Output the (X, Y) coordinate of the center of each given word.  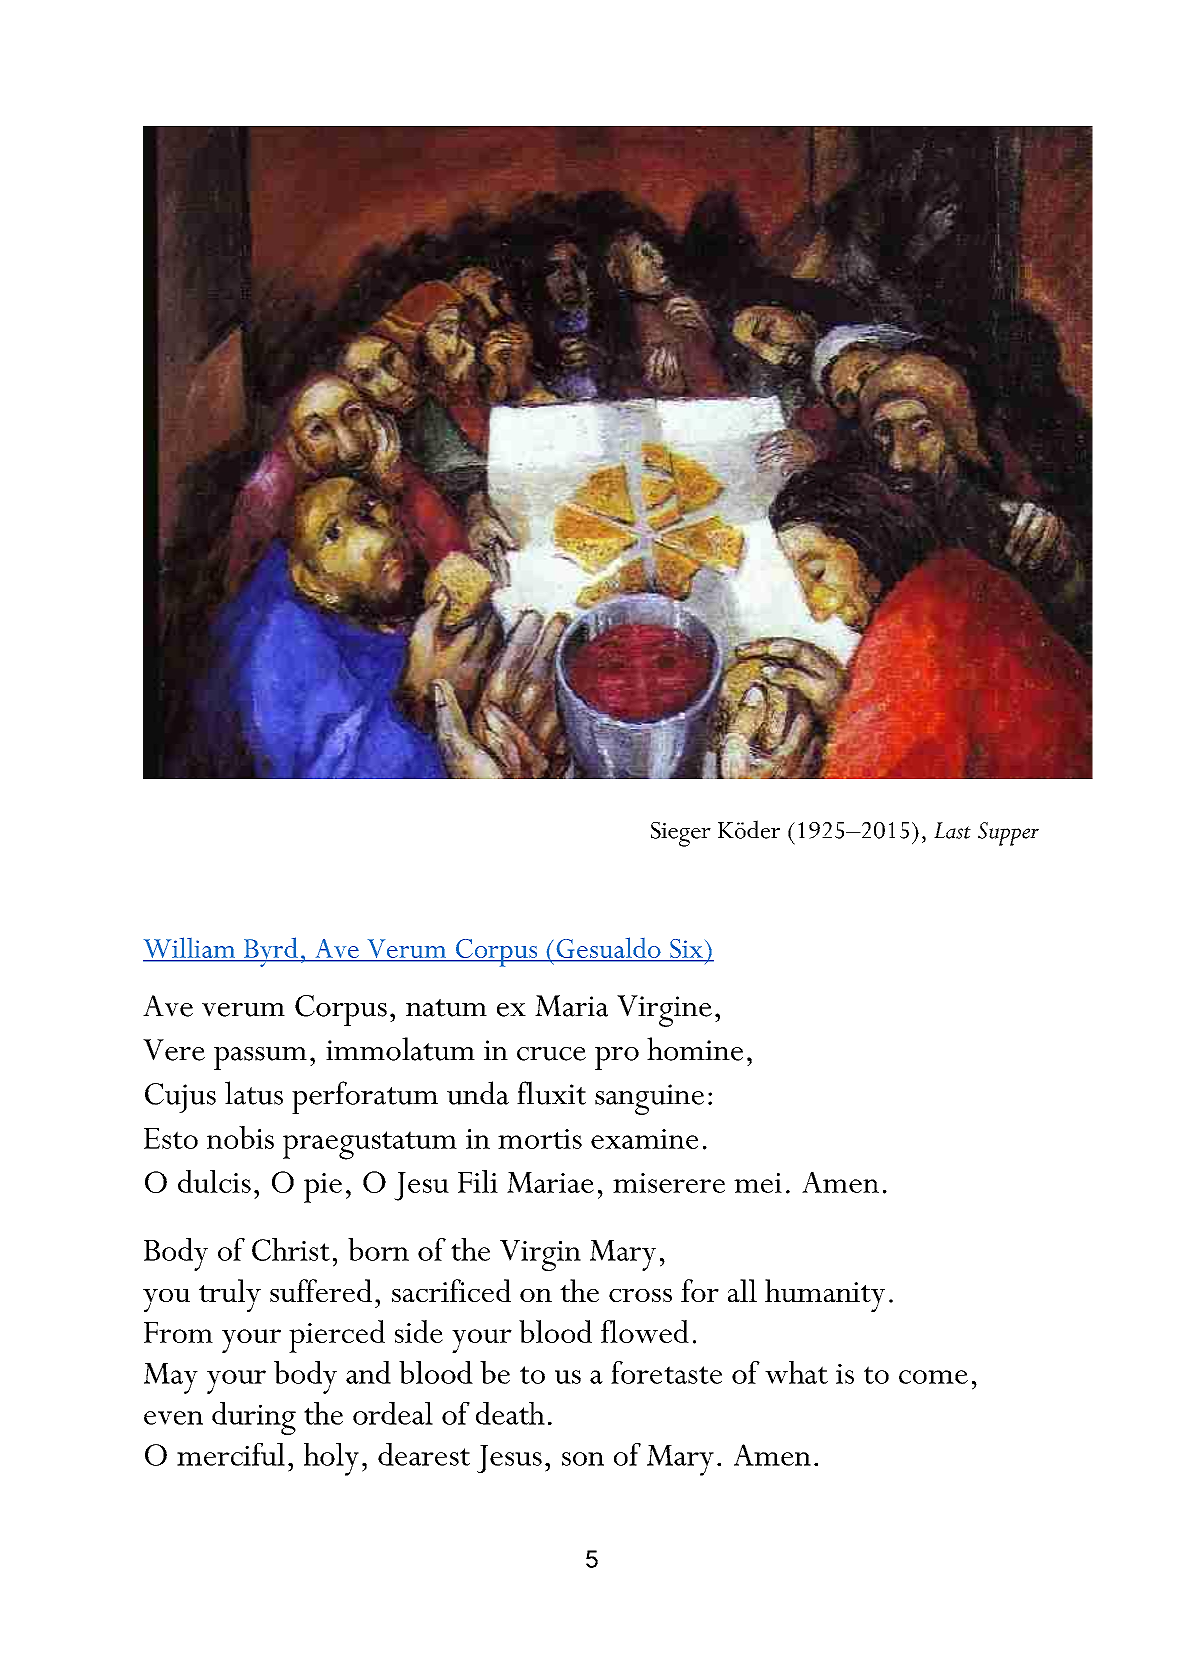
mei (758, 1183)
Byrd (271, 952)
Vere (174, 1050)
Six (686, 948)
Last (952, 830)
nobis (240, 1137)
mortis (540, 1139)
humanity (825, 1295)
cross (640, 1295)
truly (230, 1295)
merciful (231, 1454)
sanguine (649, 1099)
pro (617, 1058)
